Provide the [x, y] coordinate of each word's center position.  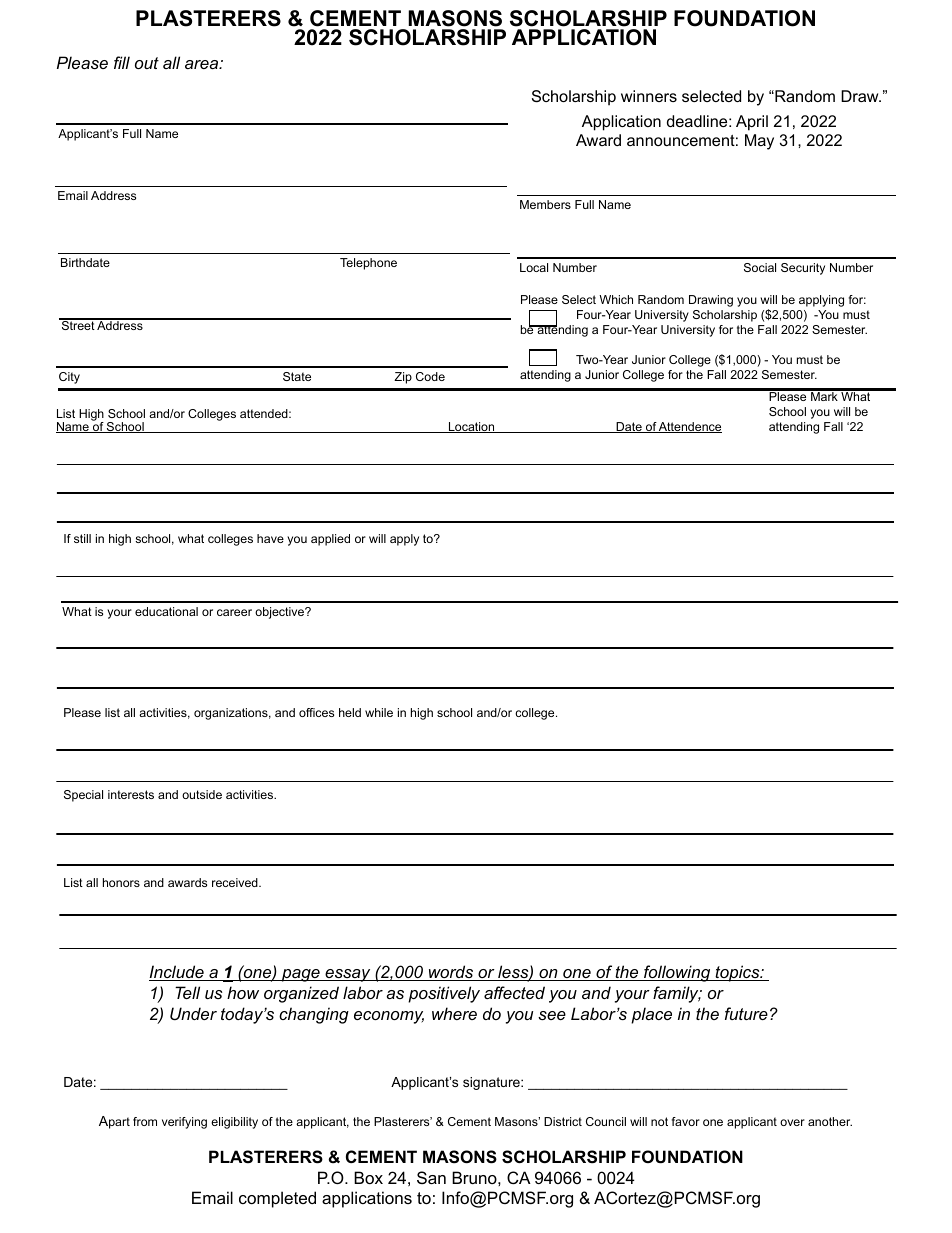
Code [430, 376]
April [752, 123]
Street [78, 324]
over [792, 1122]
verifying [184, 1123]
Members [545, 204]
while [379, 712]
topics [737, 973]
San [431, 1177]
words [451, 973]
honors [121, 882]
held [350, 712]
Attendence [689, 427]
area [203, 64]
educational [166, 611]
